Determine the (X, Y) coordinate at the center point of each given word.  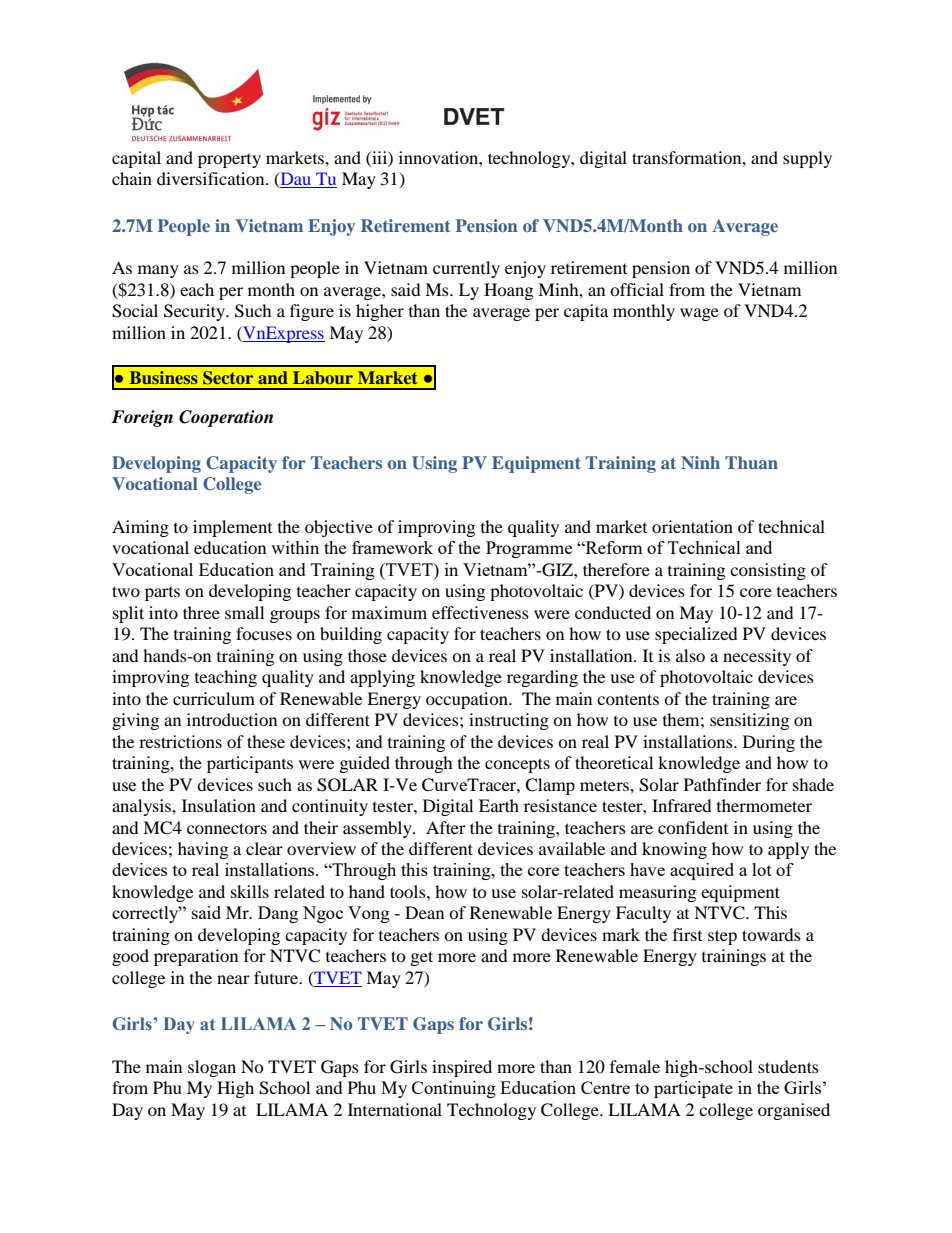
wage (699, 314)
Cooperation (226, 418)
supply (807, 159)
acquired (702, 871)
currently (466, 269)
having (203, 850)
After (446, 827)
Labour (323, 377)
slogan (212, 1068)
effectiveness (480, 612)
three (201, 612)
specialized (696, 635)
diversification (212, 178)
